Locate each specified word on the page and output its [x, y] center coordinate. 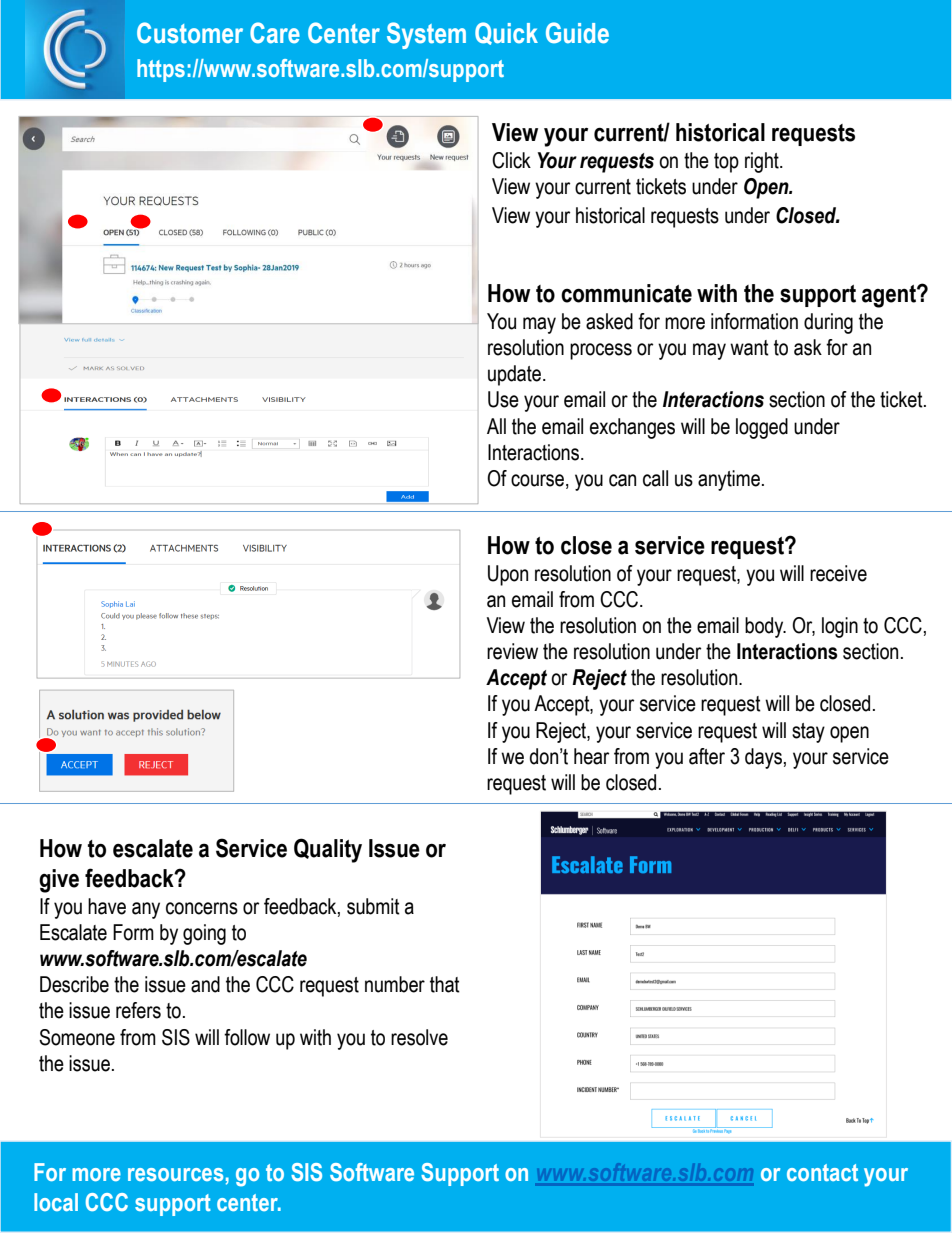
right [763, 162]
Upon [508, 575]
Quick [506, 33]
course [537, 480]
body [765, 627]
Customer [190, 33]
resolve [419, 1037]
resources [175, 1174]
